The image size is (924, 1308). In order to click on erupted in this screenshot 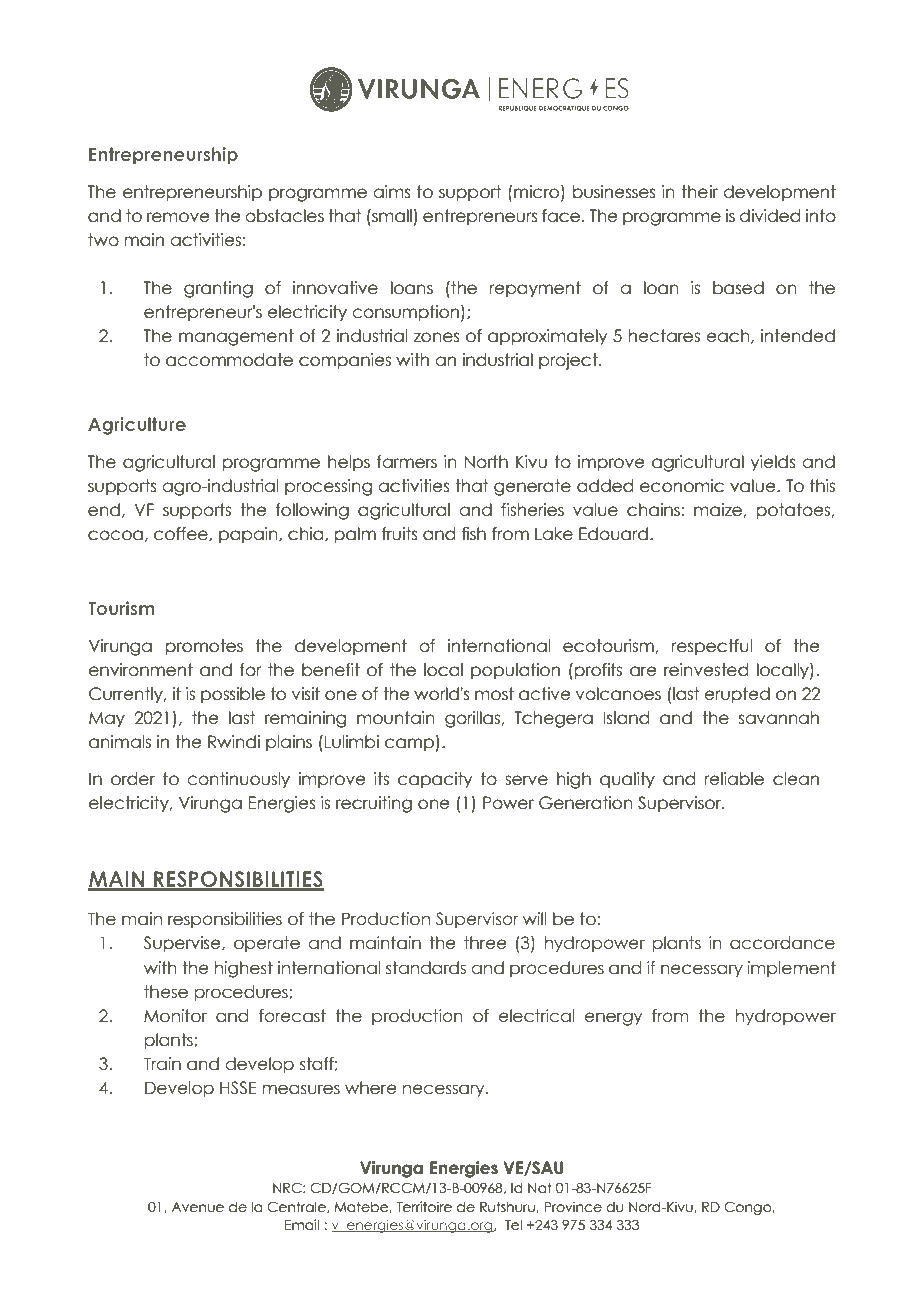, I will do `click(737, 695)`.
